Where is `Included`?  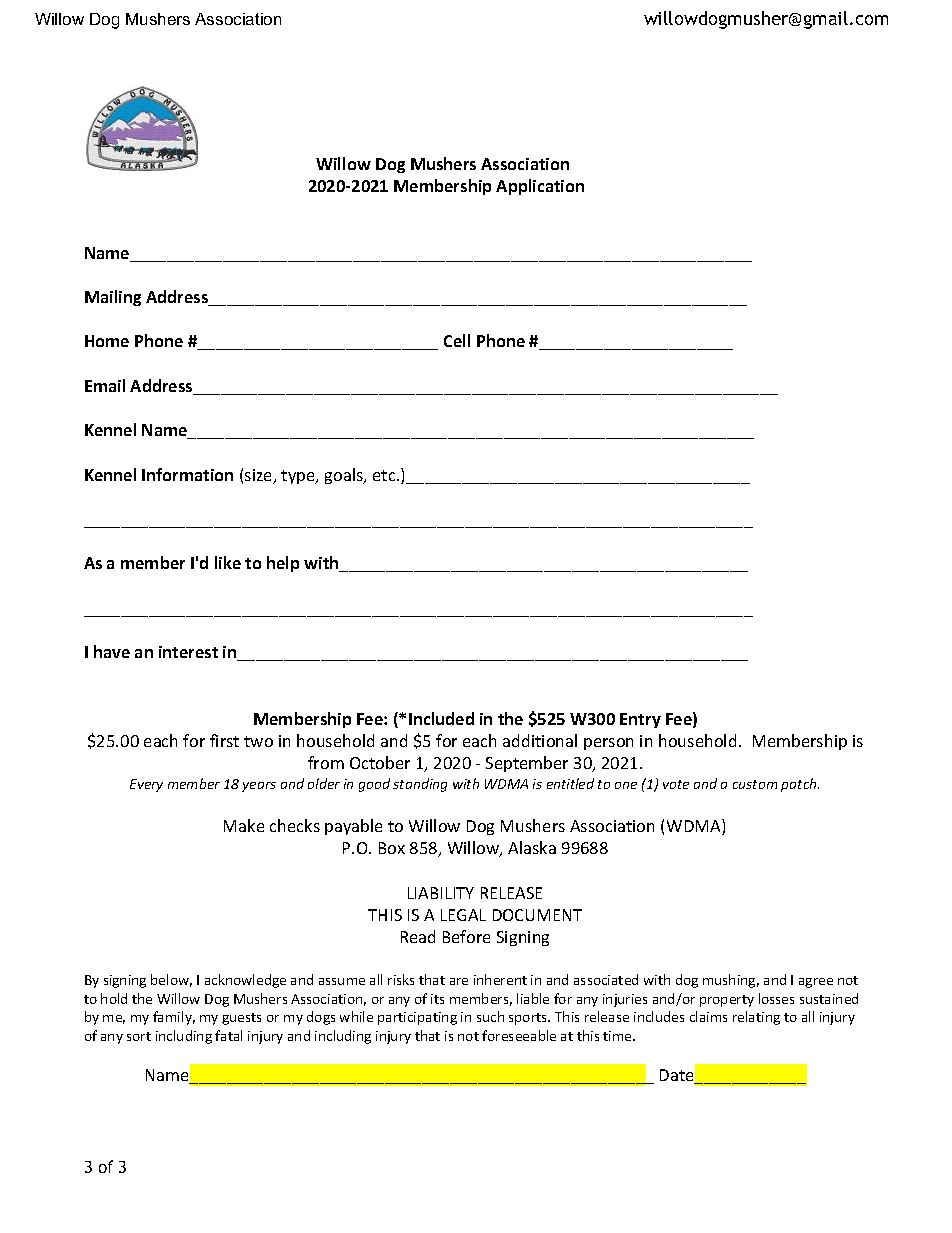 Included is located at coordinates (441, 718).
